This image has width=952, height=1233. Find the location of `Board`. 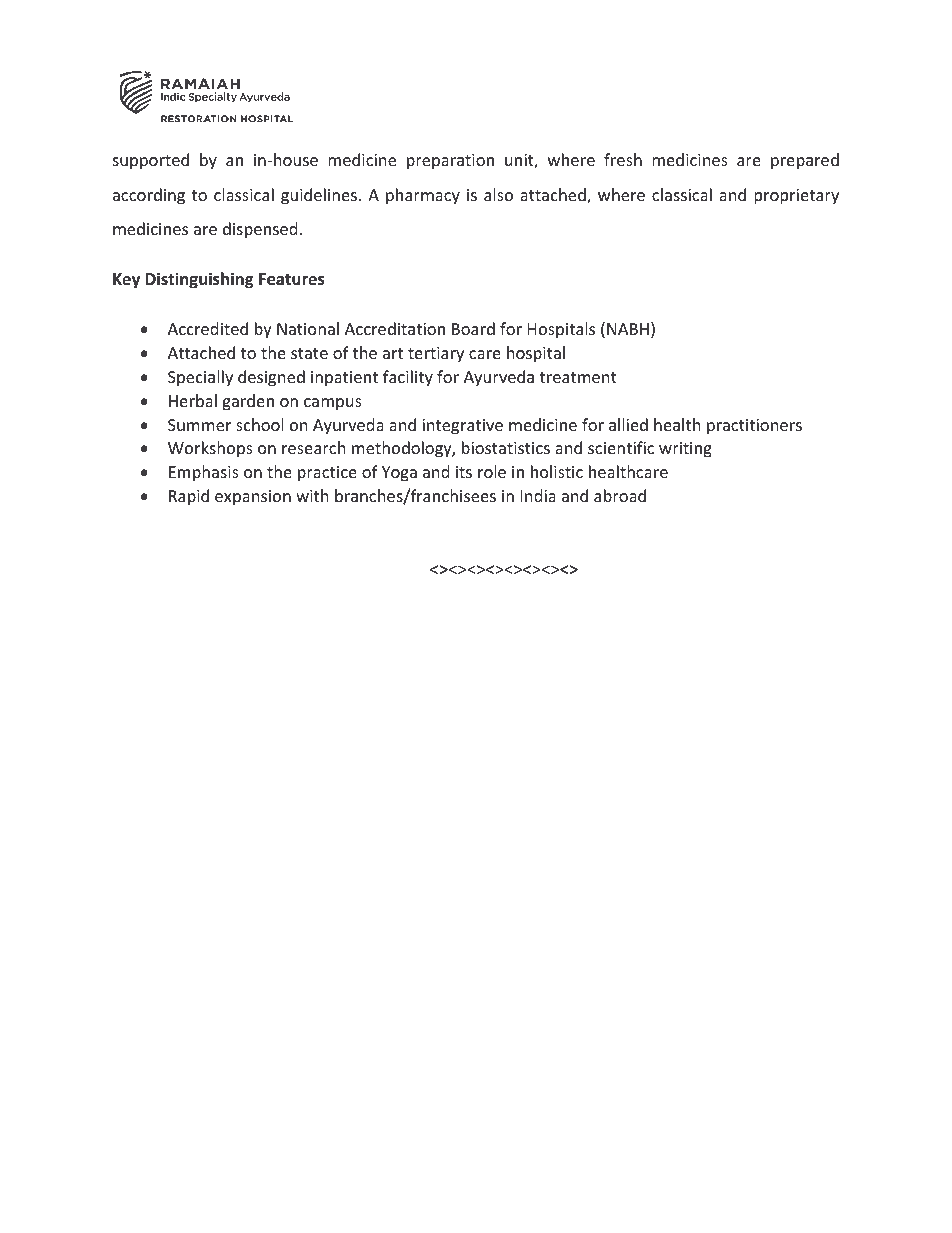

Board is located at coordinates (473, 328).
